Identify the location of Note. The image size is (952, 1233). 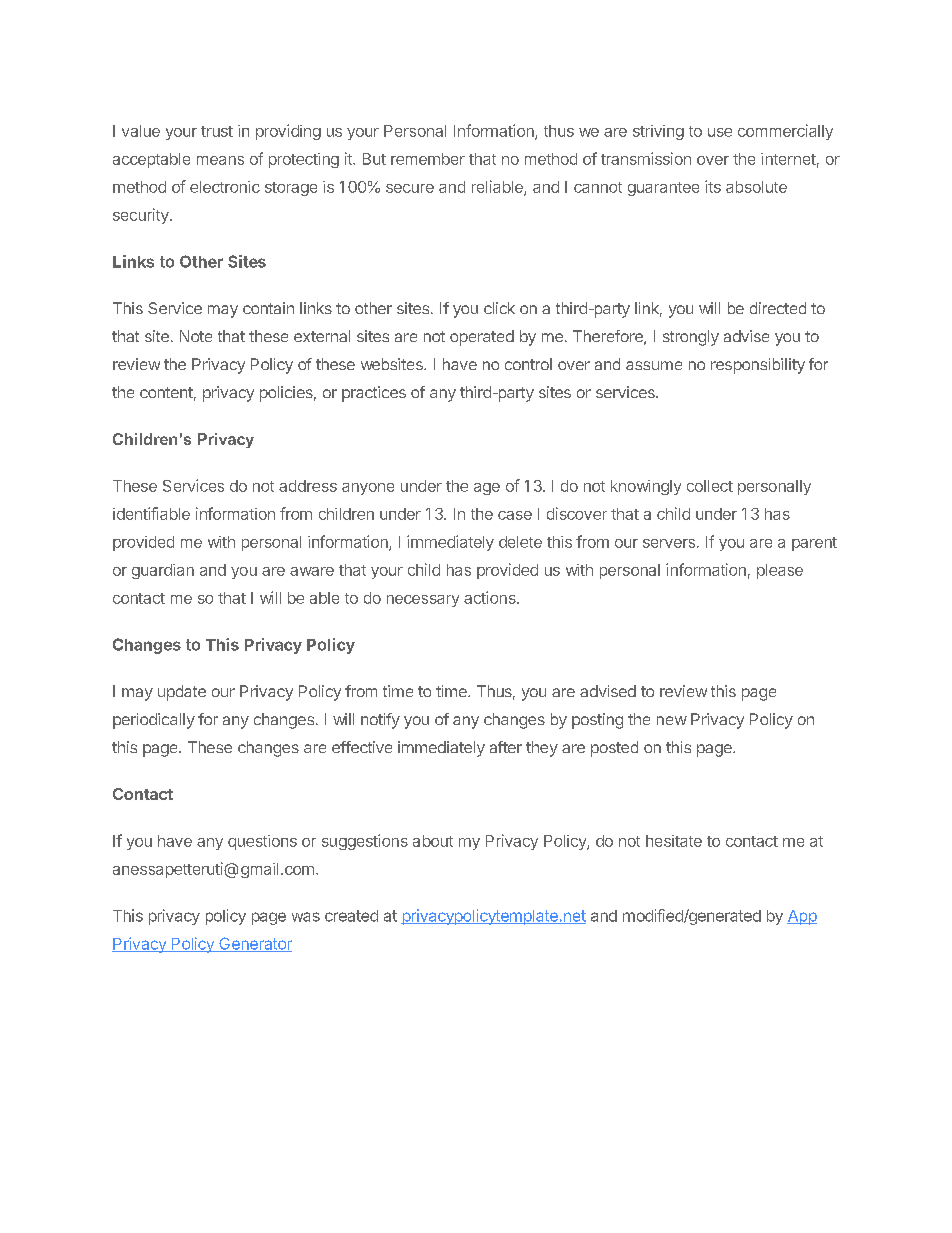
(196, 336).
